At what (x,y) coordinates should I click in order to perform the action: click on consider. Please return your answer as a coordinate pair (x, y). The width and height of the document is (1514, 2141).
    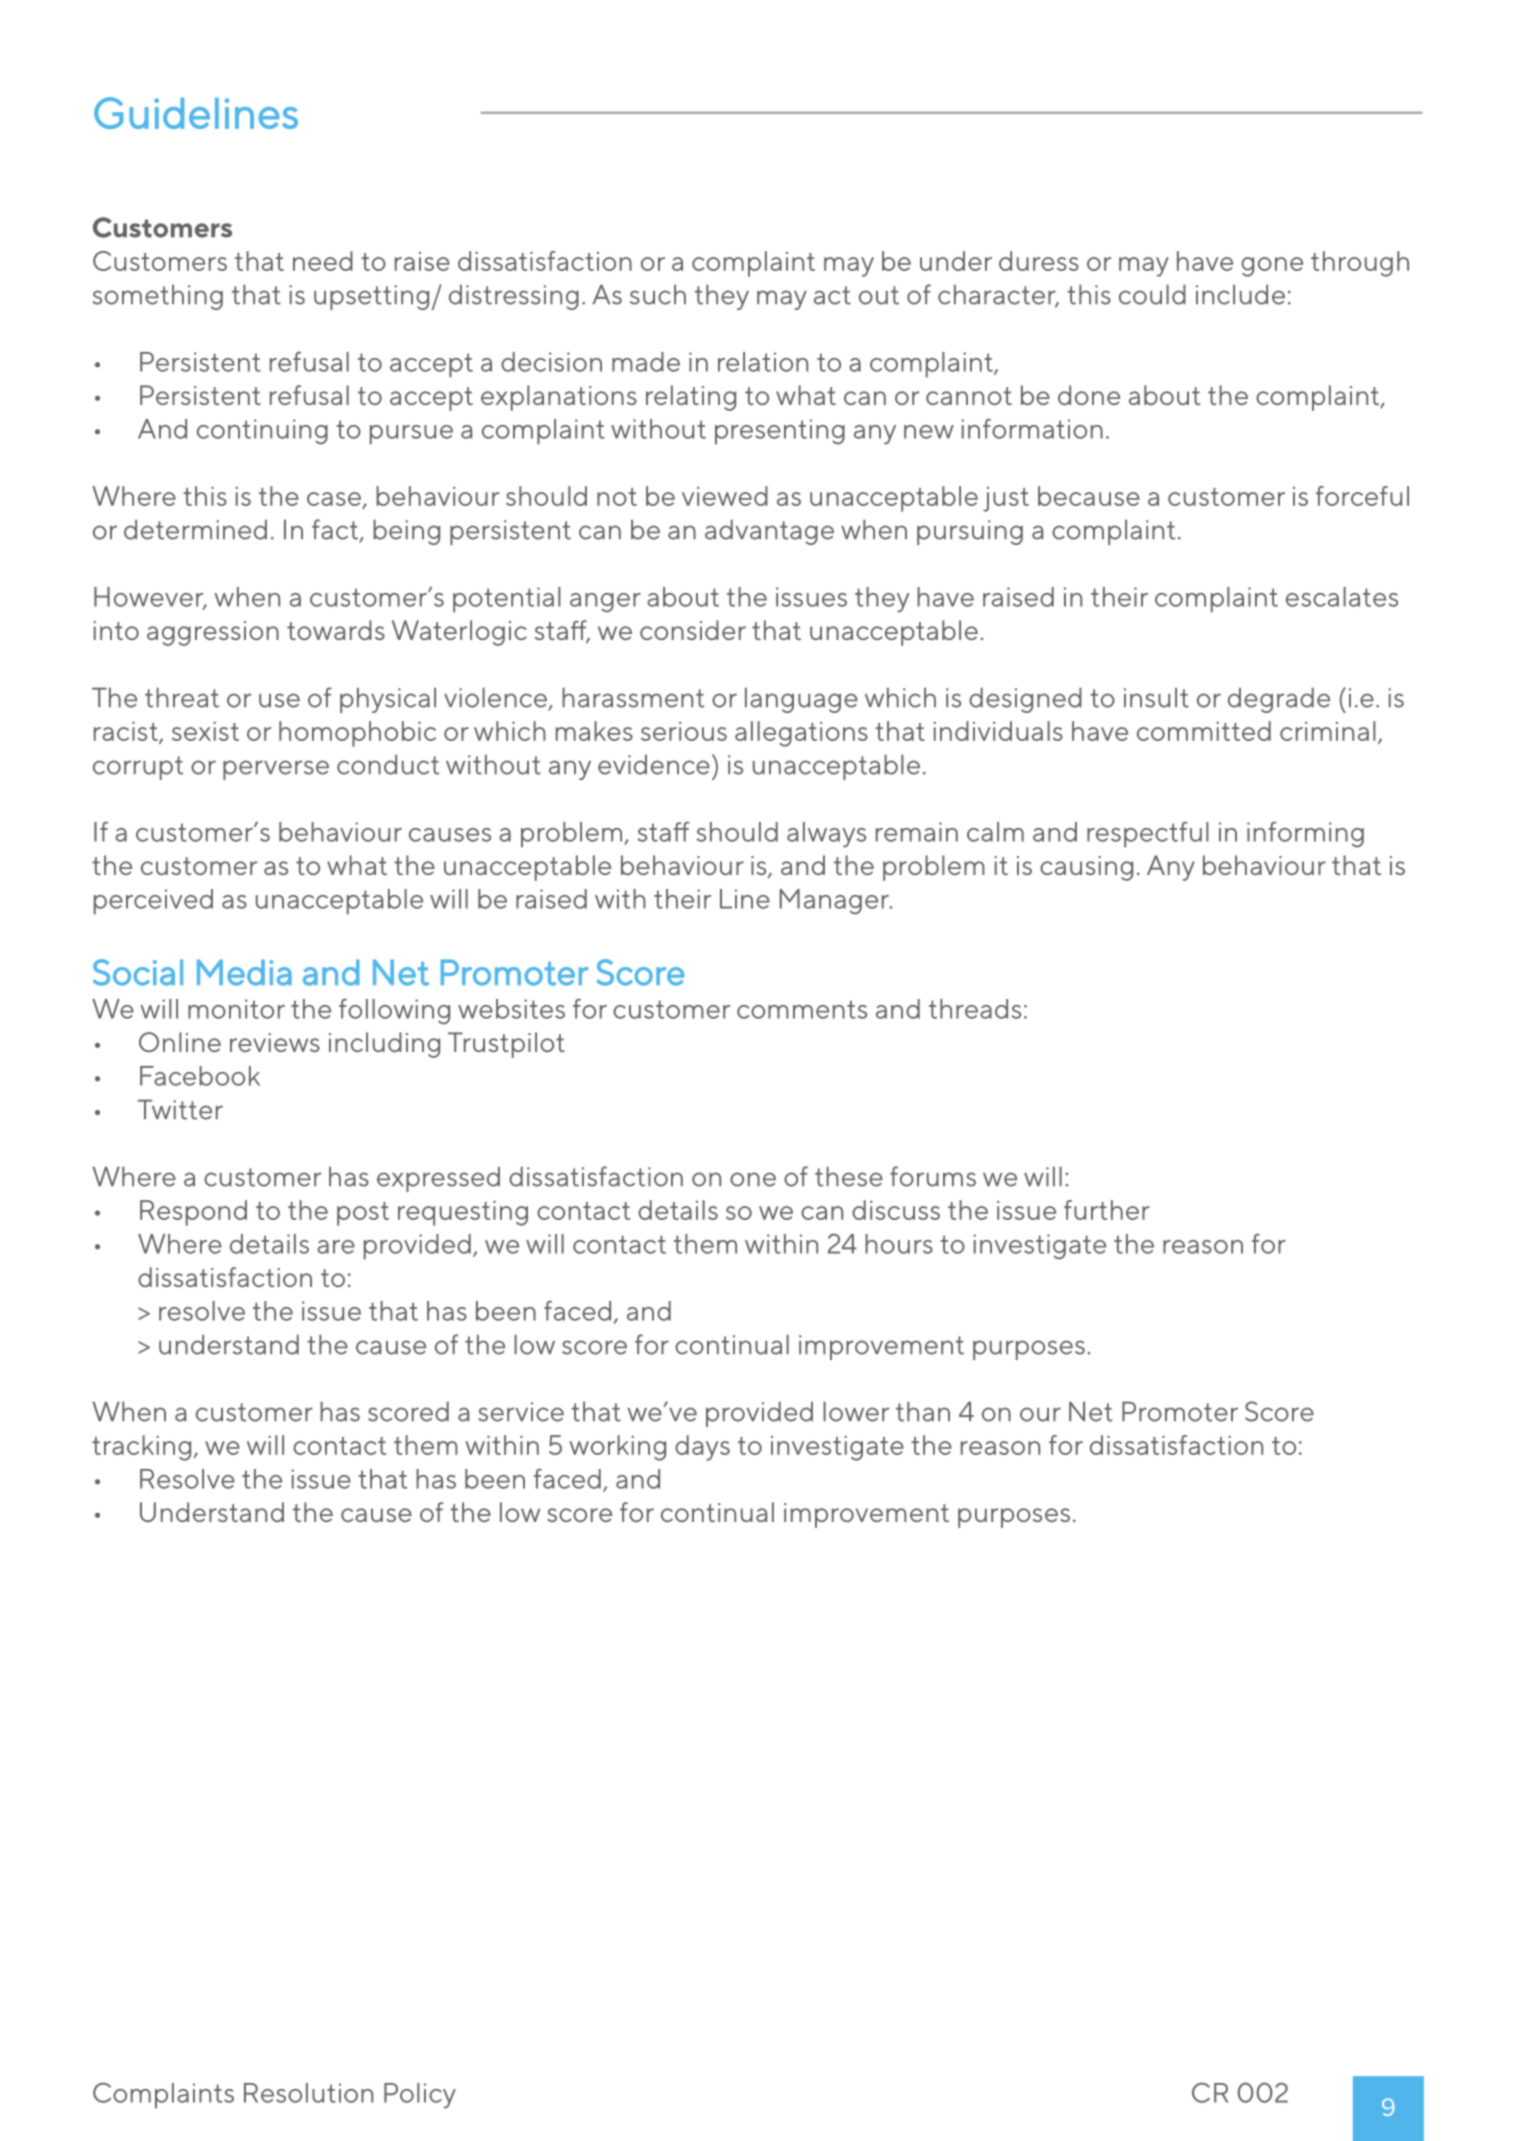
    Looking at the image, I should click on (693, 630).
